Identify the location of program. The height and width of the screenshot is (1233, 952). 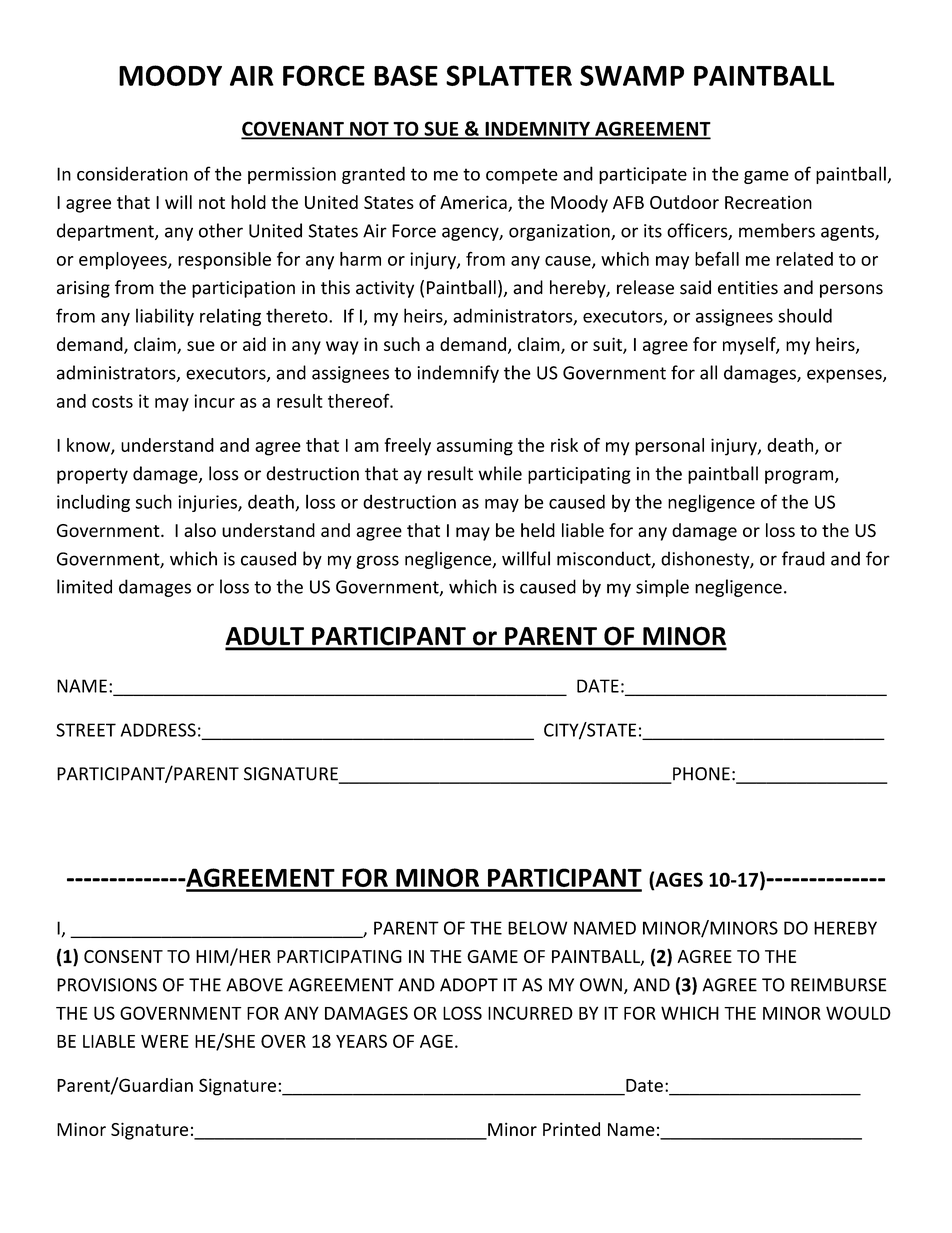
(800, 477).
